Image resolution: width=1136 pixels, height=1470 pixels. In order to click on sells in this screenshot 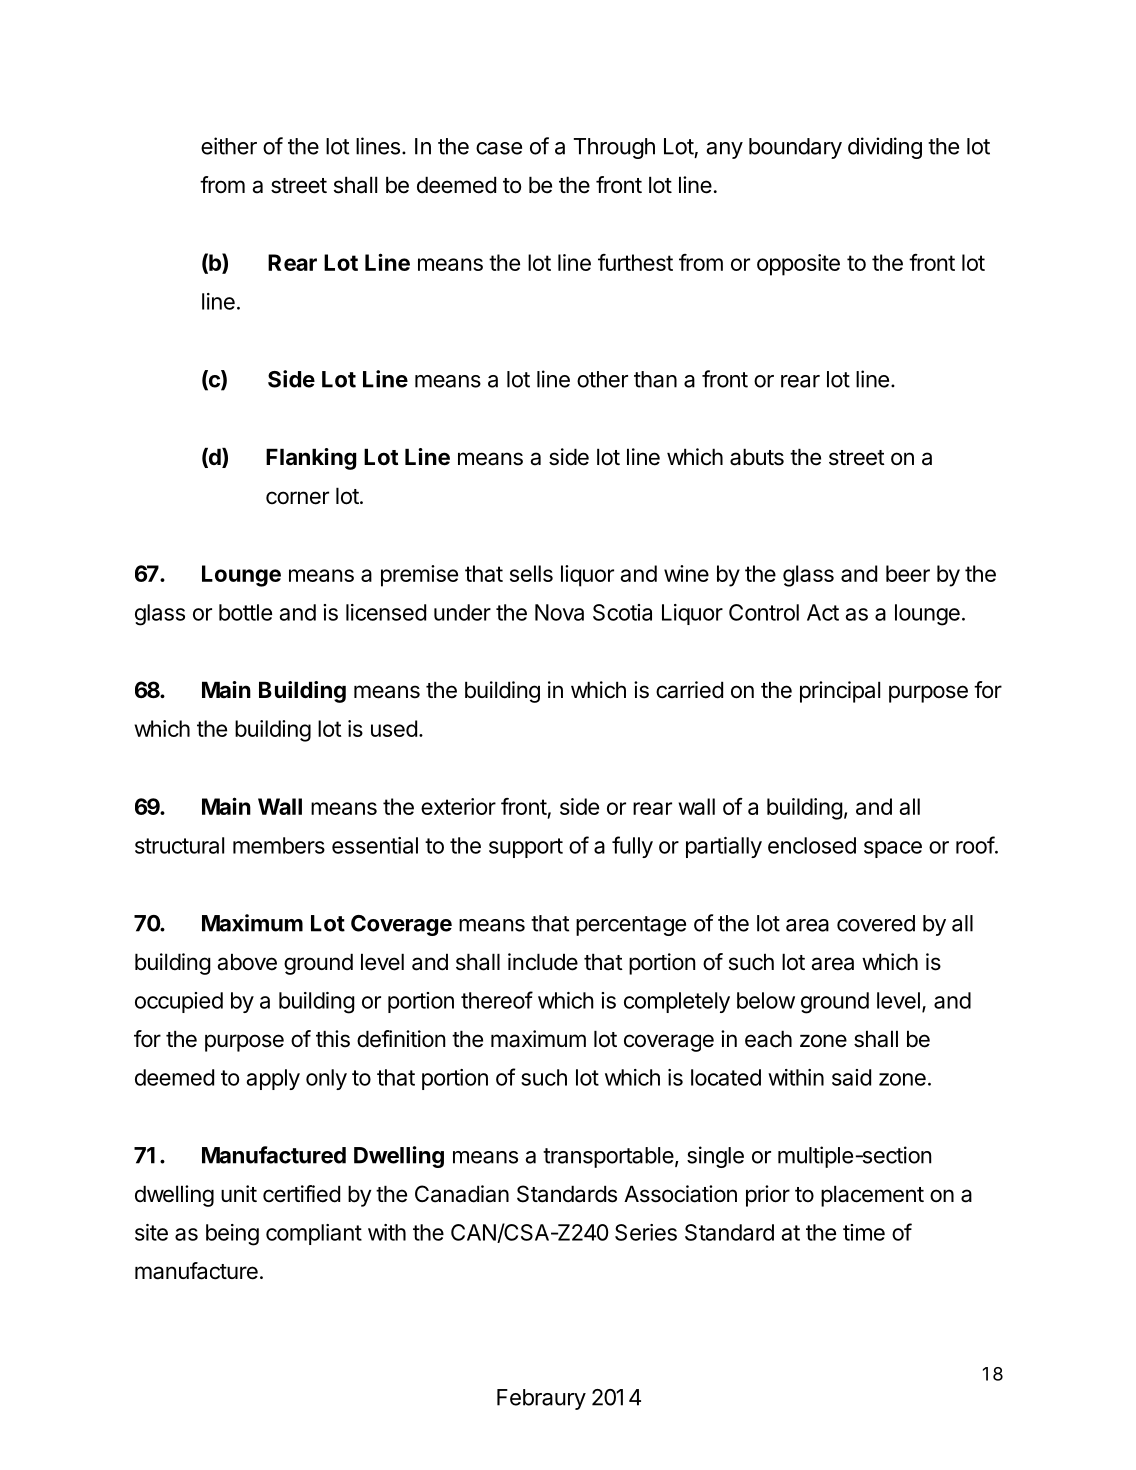, I will do `click(531, 573)`.
